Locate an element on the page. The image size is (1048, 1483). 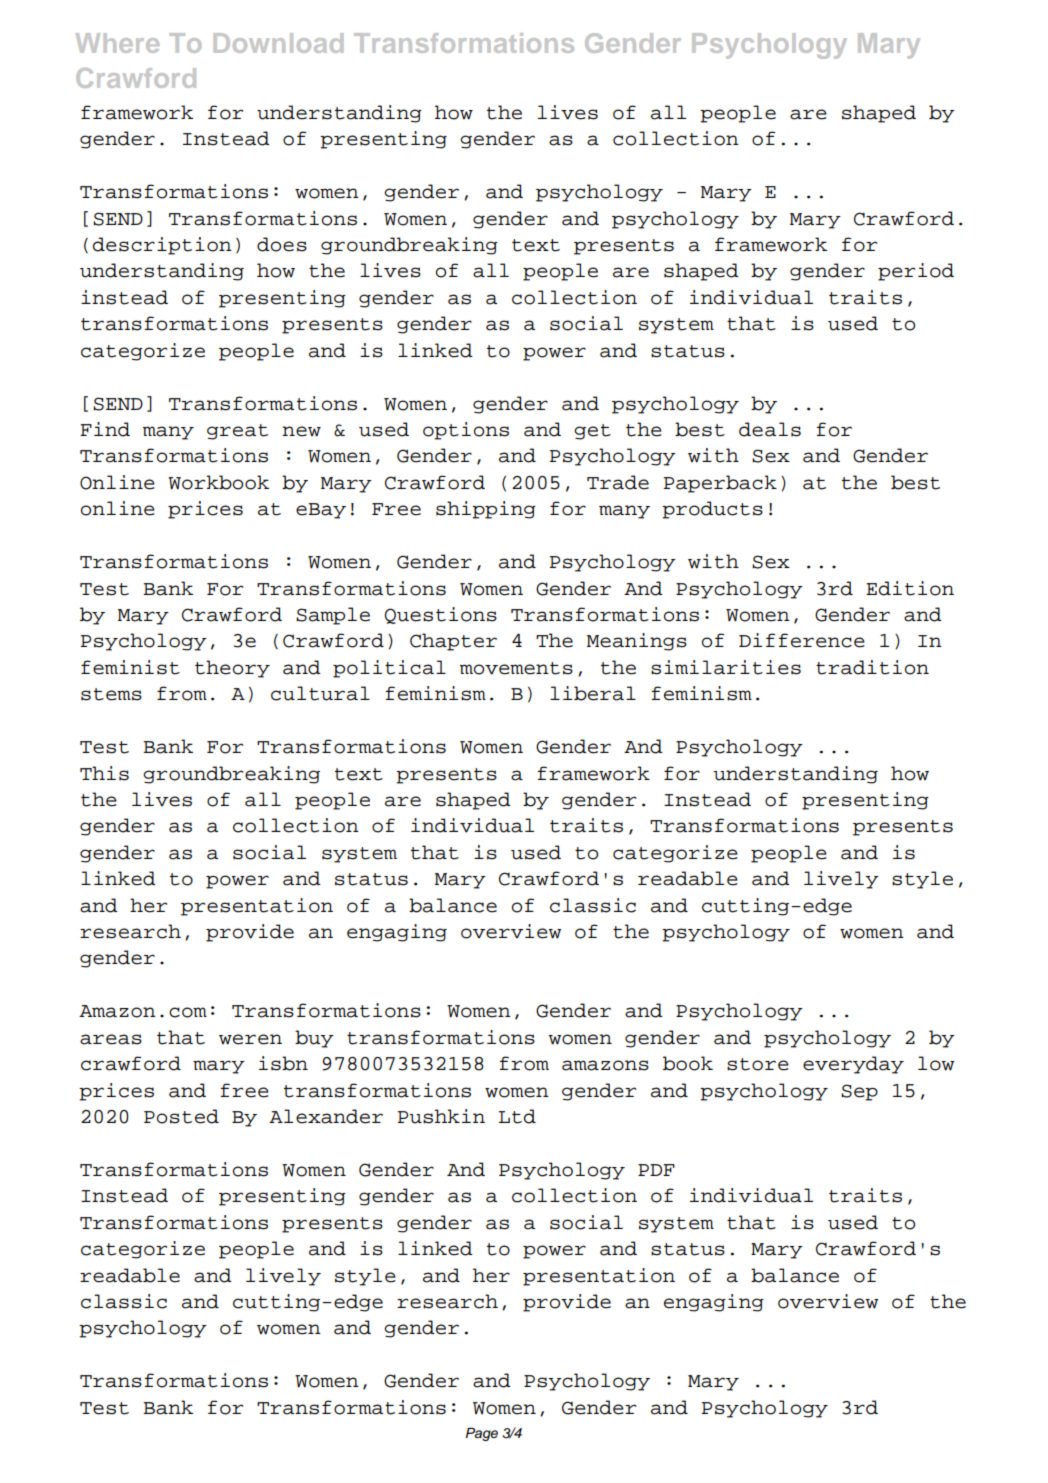
weren is located at coordinates (250, 1039).
